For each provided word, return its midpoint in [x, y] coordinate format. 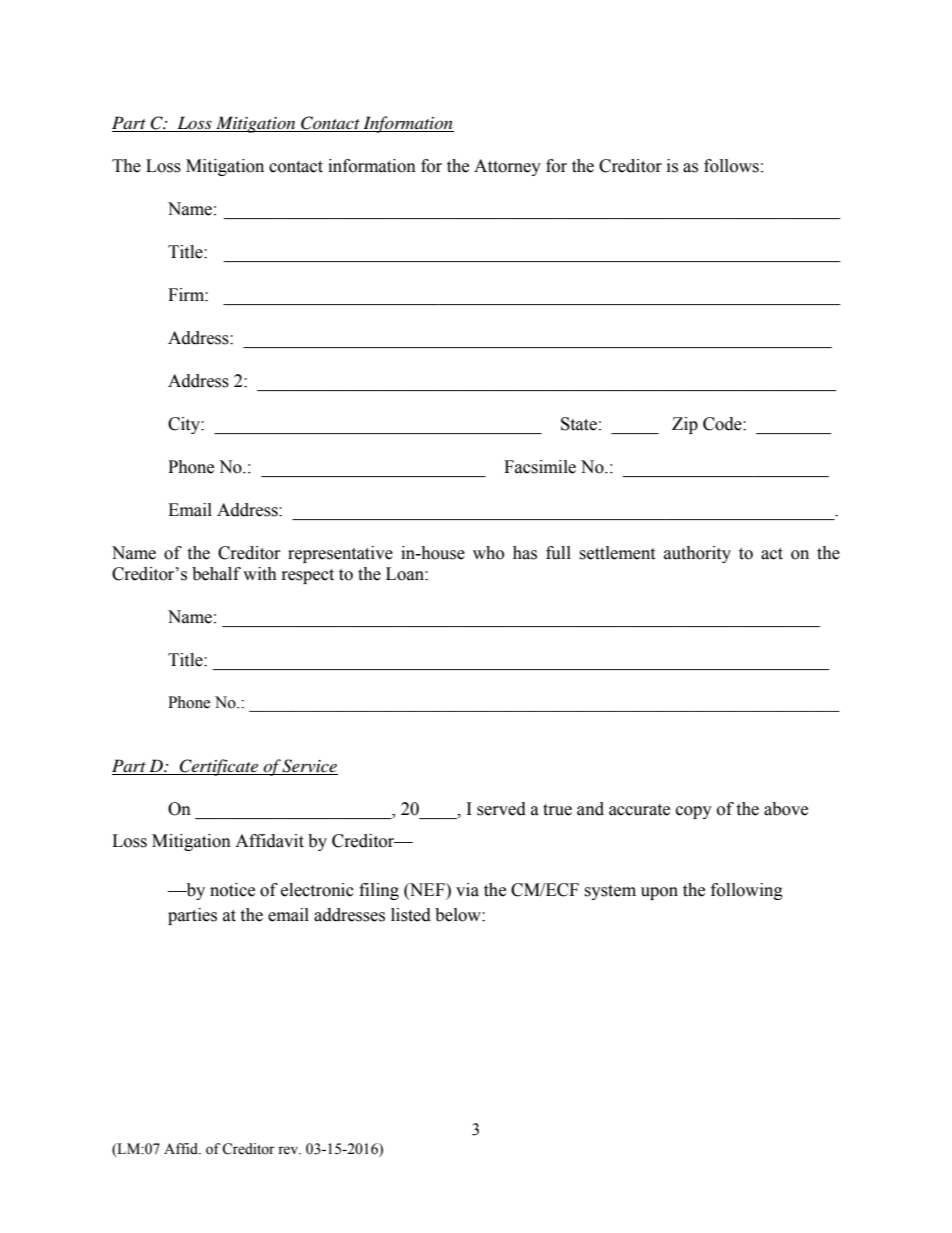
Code [723, 424]
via [467, 890]
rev [289, 1150]
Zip [685, 425]
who [488, 553]
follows [731, 166]
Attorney [507, 167]
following [747, 891]
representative [340, 554]
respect [308, 576]
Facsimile [540, 467]
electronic [317, 890]
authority [697, 554]
